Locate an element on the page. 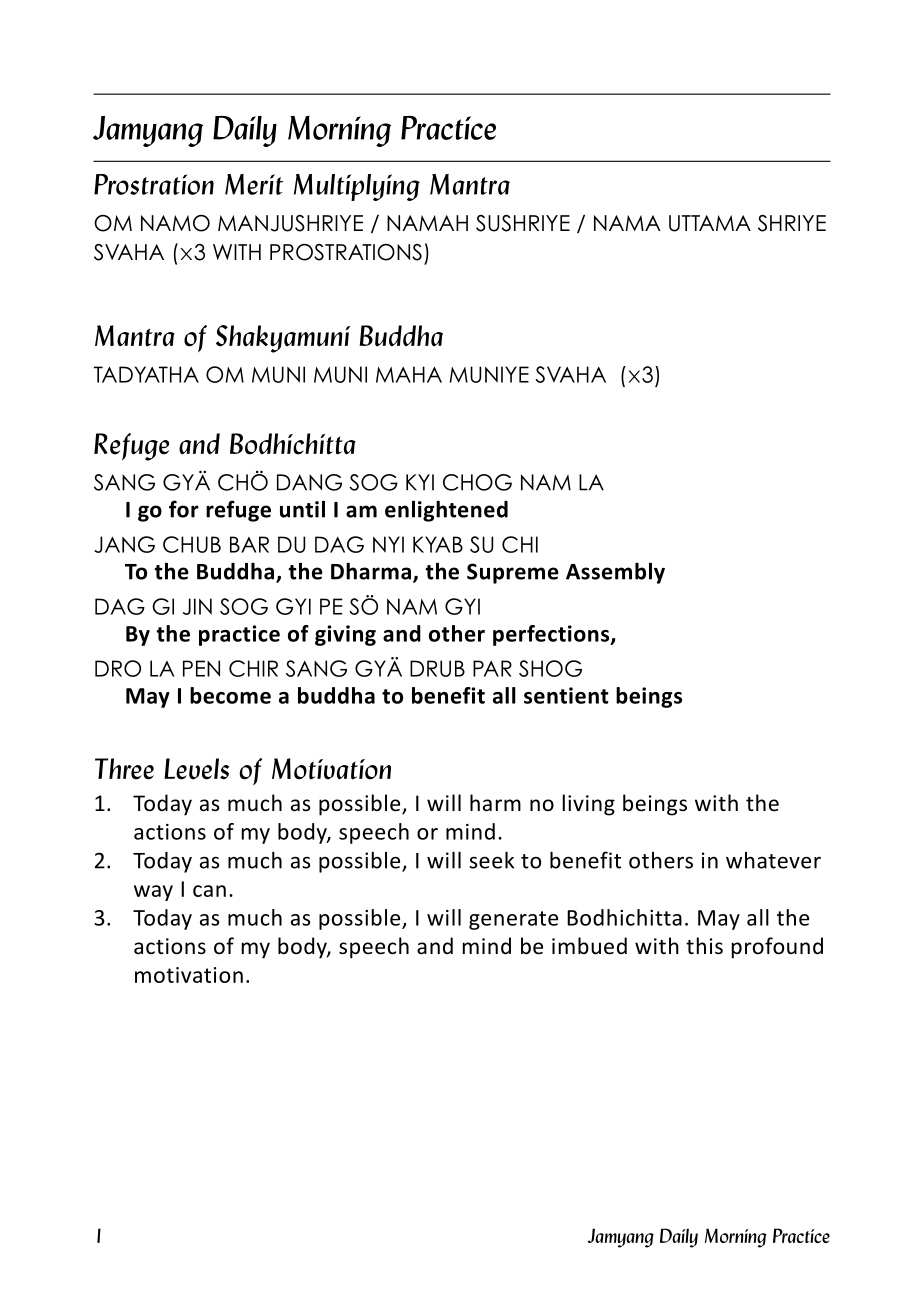  NAMO is located at coordinates (175, 223).
